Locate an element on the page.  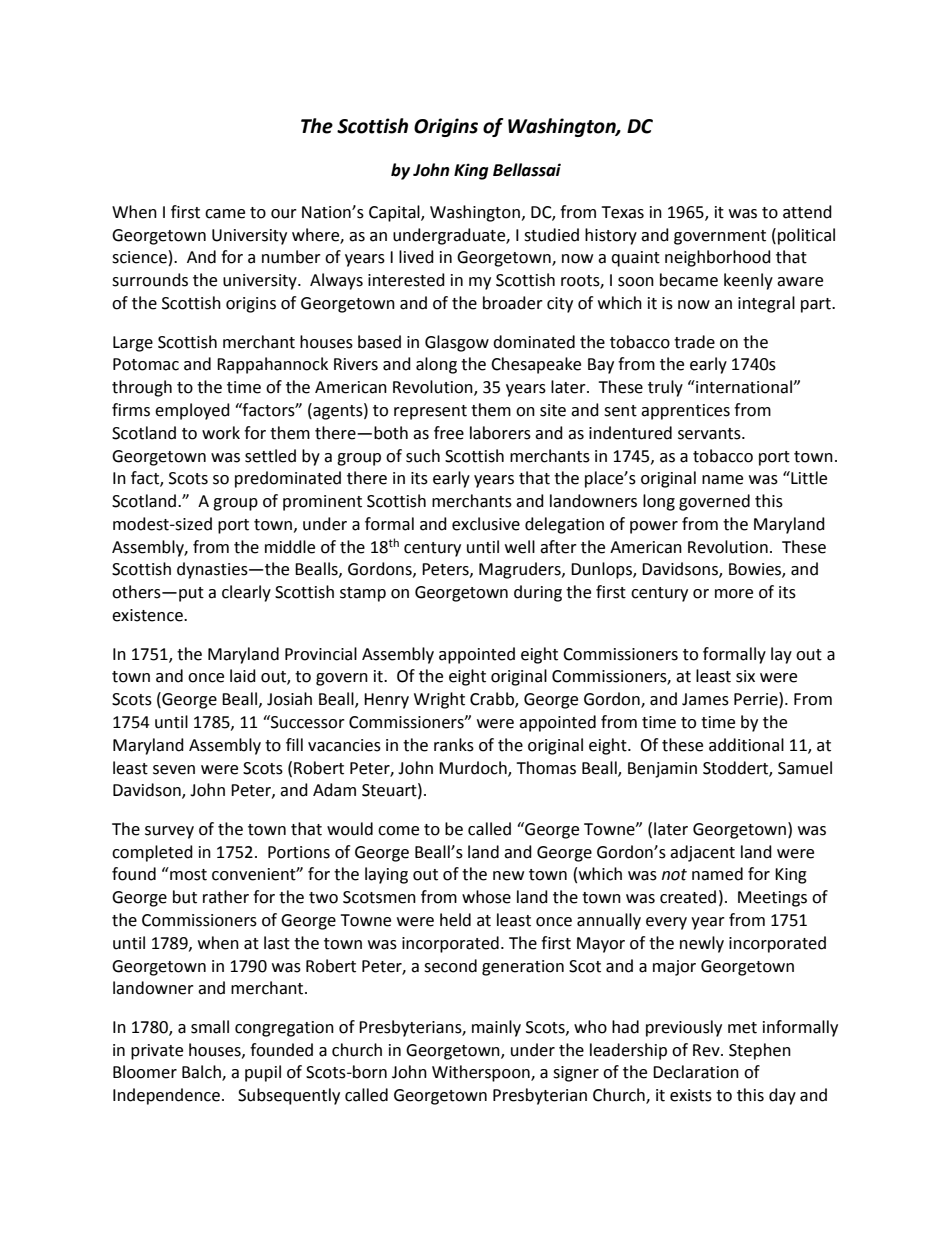
Balch is located at coordinates (202, 1073).
